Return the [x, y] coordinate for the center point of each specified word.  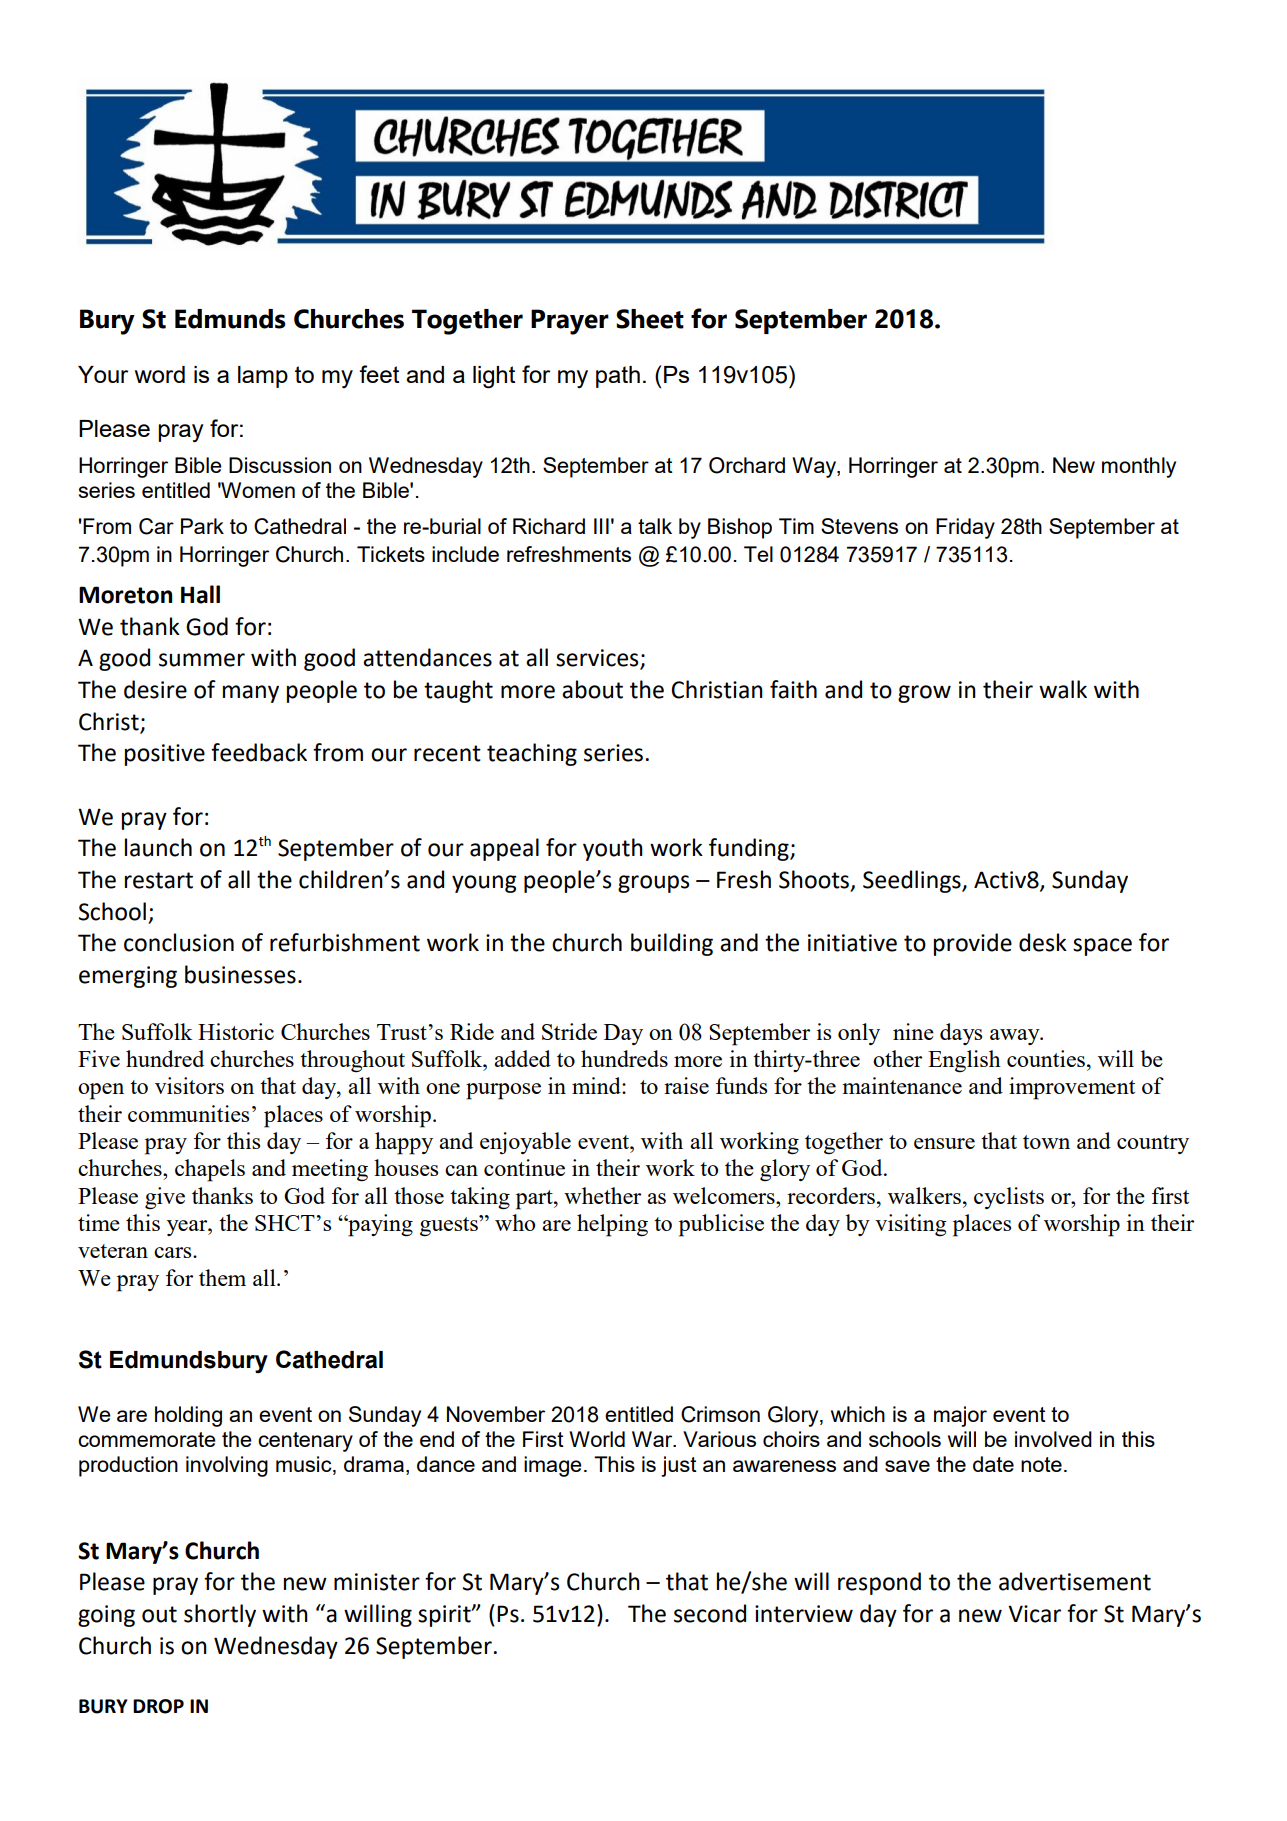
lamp [263, 377]
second [710, 1613]
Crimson [720, 1414]
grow [924, 694]
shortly [220, 1615]
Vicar [1034, 1614]
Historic [236, 1031]
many [251, 694]
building [672, 944]
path [618, 377]
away [1016, 1037]
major [960, 1416]
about [592, 689]
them [222, 1277]
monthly [1139, 467]
